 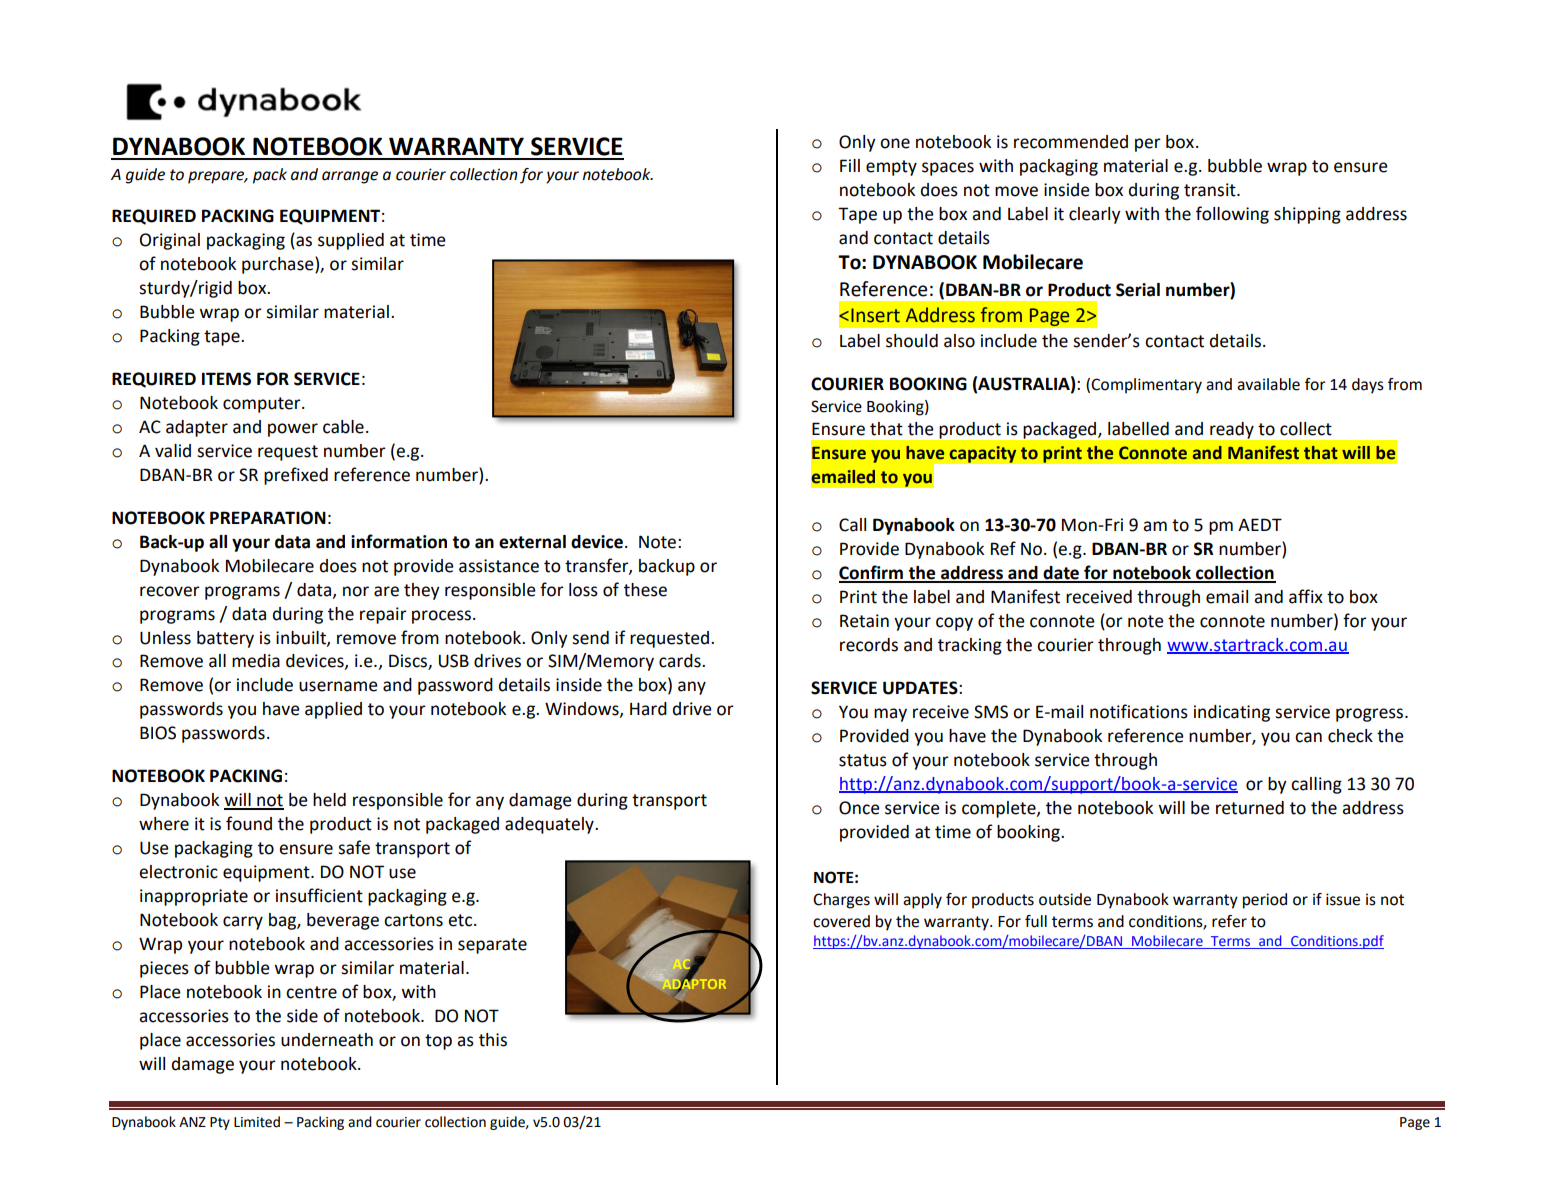 I want to click on full, so click(x=1036, y=921).
